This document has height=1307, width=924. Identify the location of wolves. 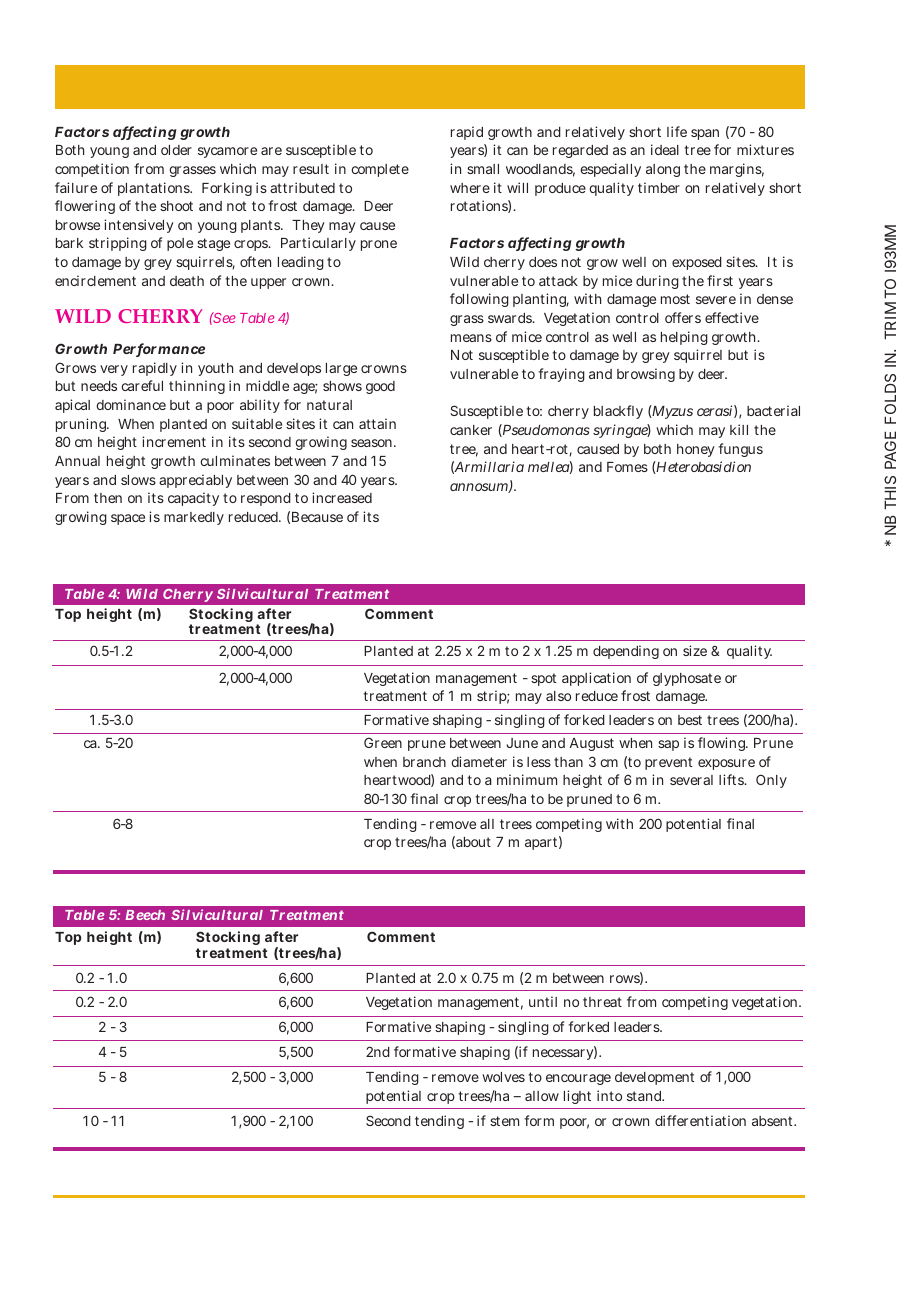
(503, 1077).
